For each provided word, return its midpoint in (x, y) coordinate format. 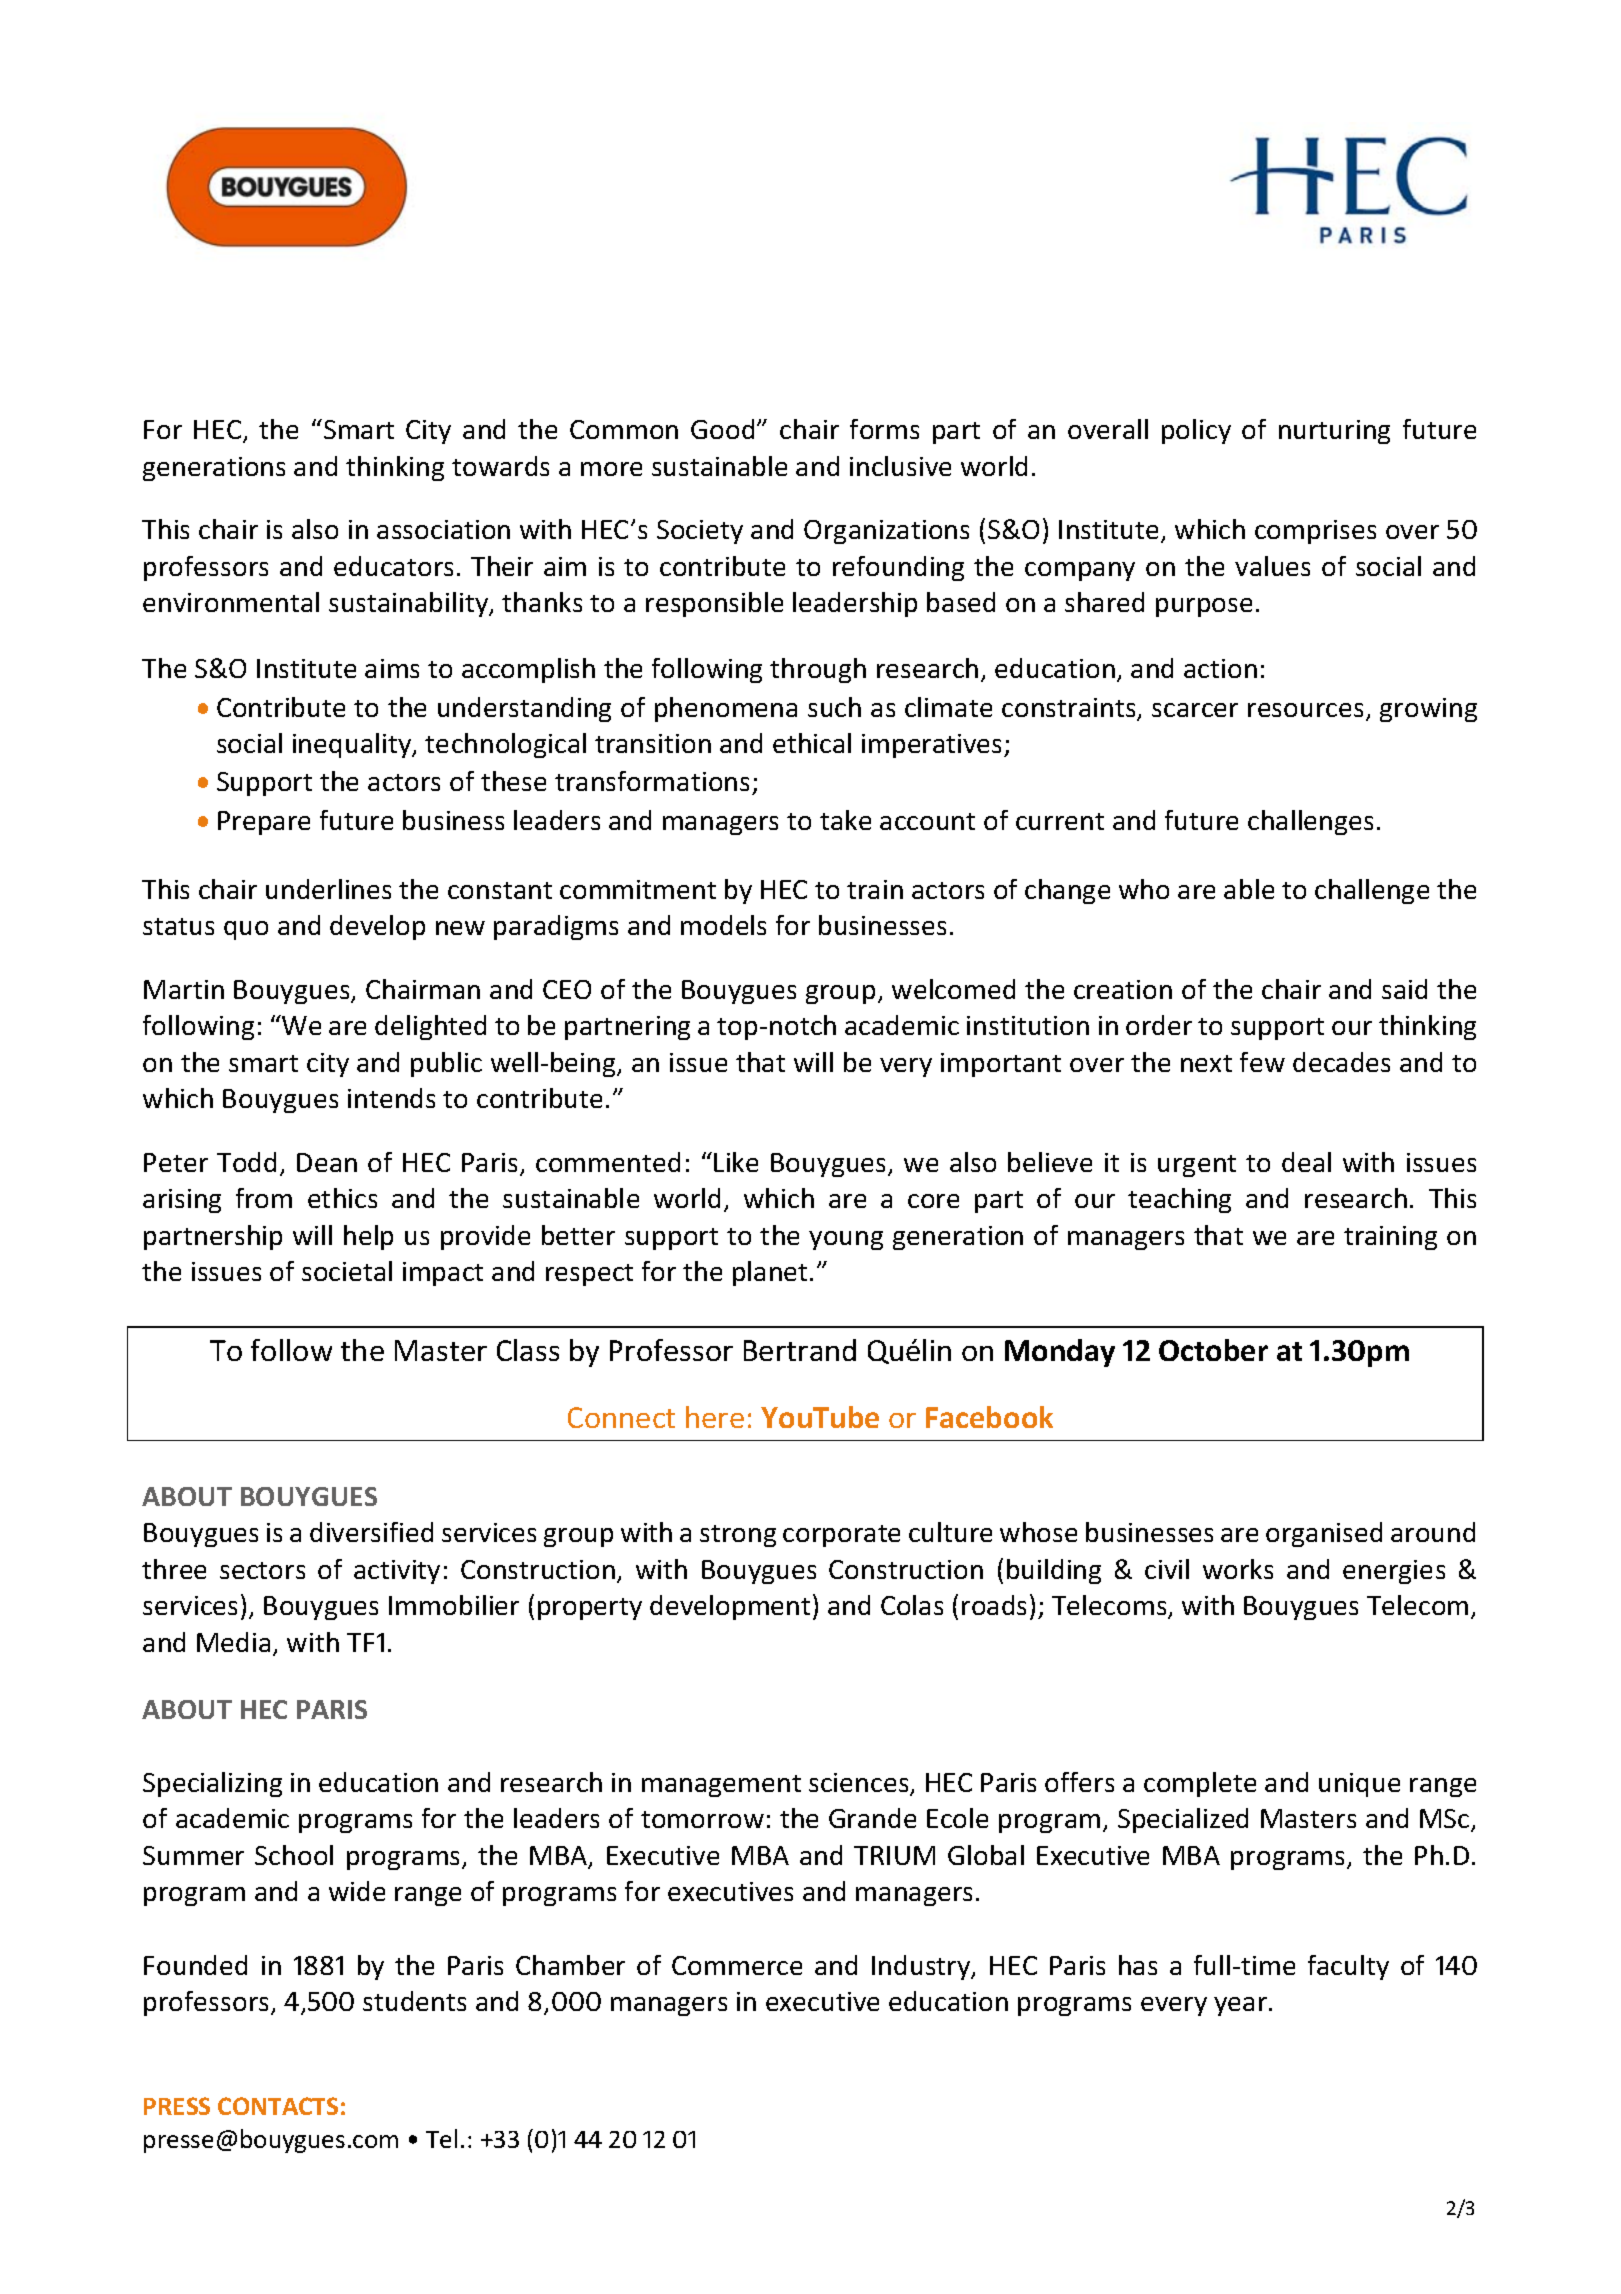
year (1242, 2006)
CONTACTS (278, 2106)
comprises (1315, 532)
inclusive (900, 466)
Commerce (737, 1965)
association (443, 529)
